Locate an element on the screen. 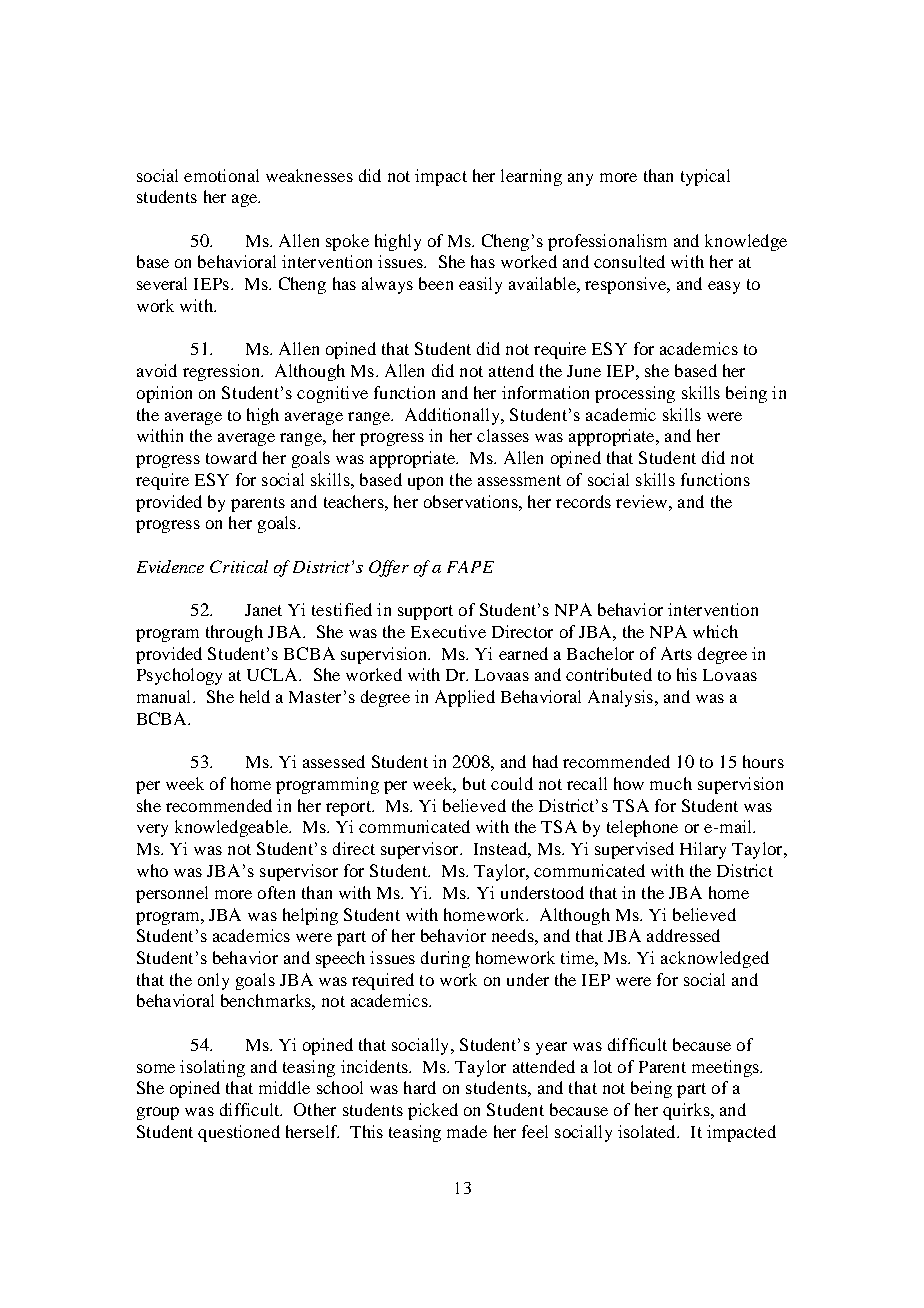 This screenshot has height=1308, width=924. quirks is located at coordinates (687, 1111).
